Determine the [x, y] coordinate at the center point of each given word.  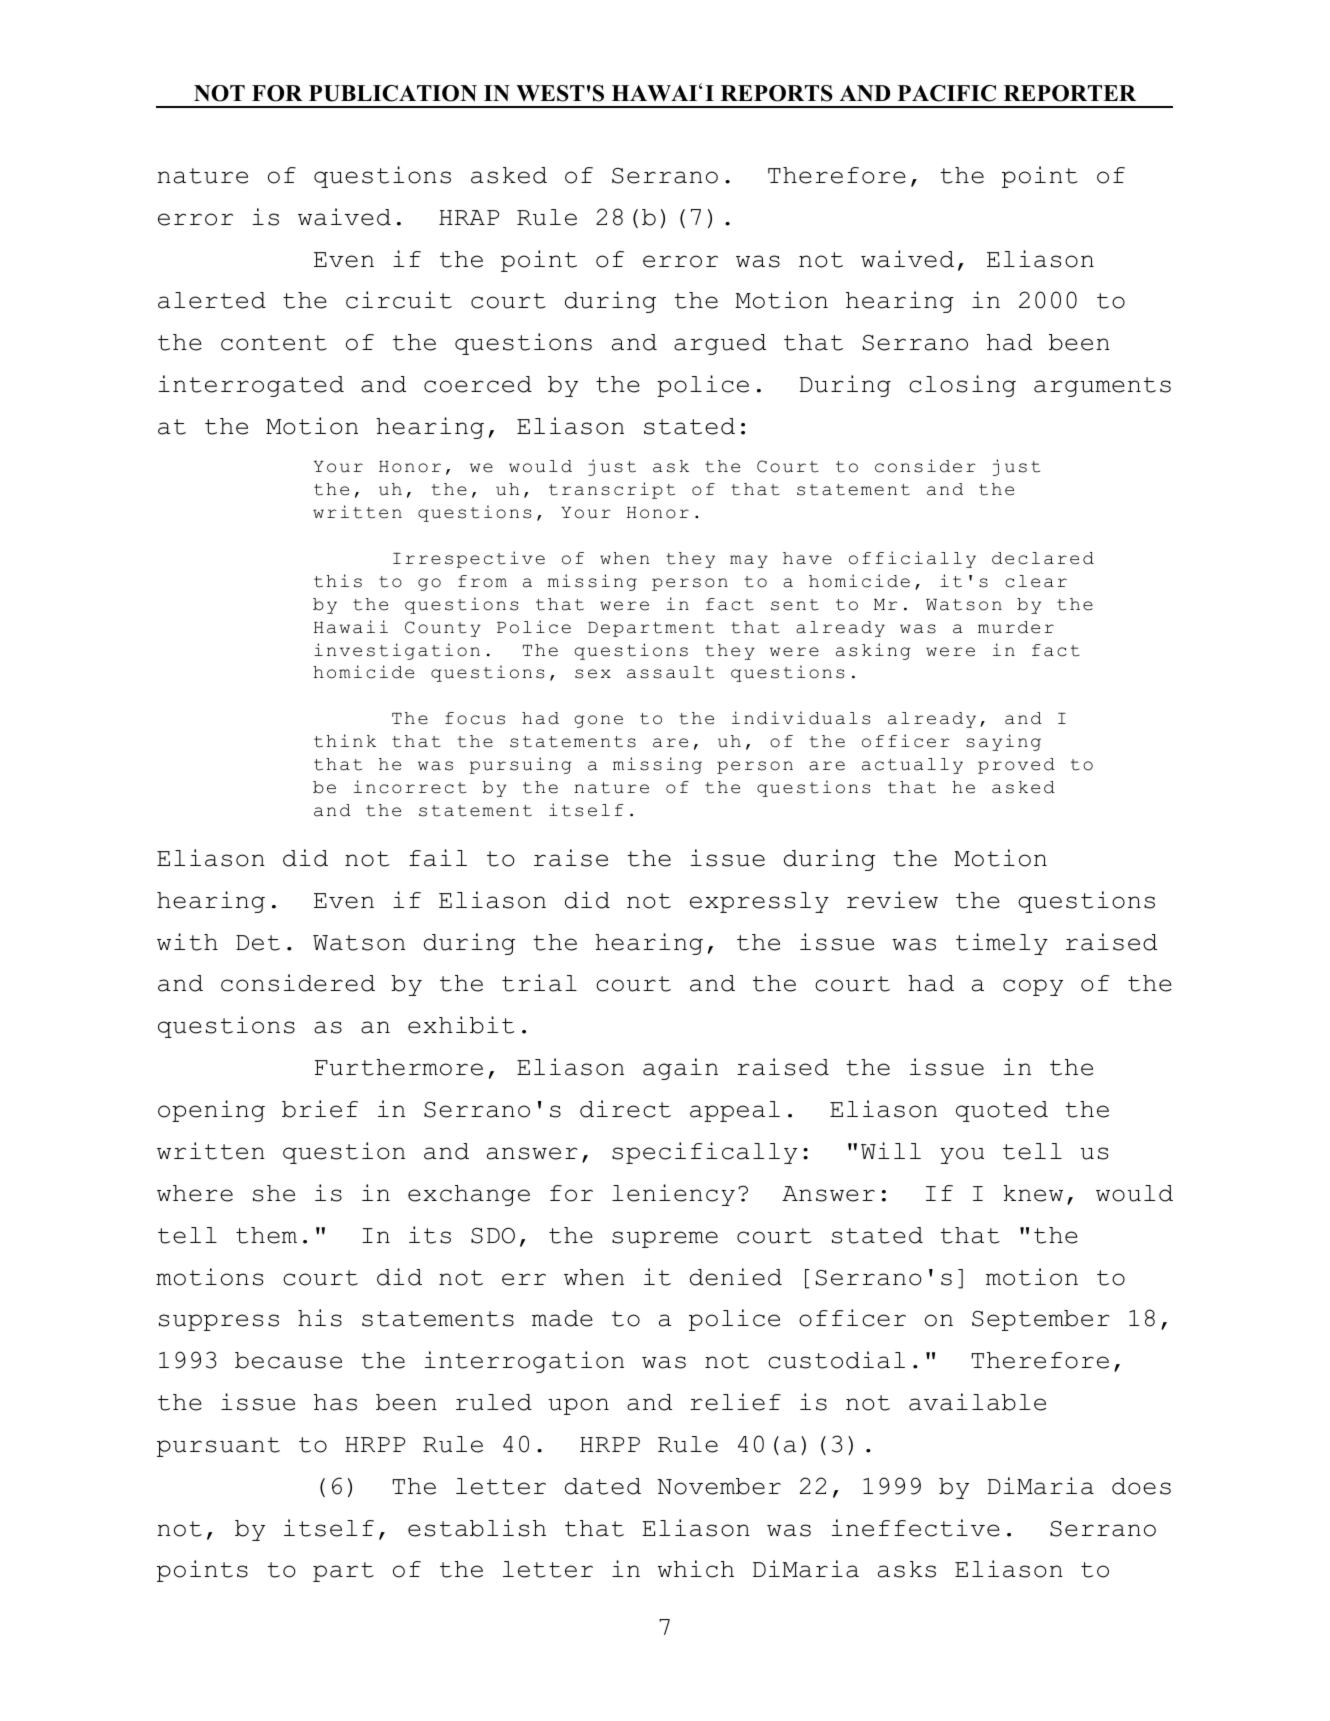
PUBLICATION [393, 93]
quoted [1002, 1111]
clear [1036, 581]
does [1141, 1486]
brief [320, 1109]
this [338, 581]
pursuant [218, 1447]
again [680, 1069]
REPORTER [1070, 93]
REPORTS [777, 93]
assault [670, 672]
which [696, 1569]
